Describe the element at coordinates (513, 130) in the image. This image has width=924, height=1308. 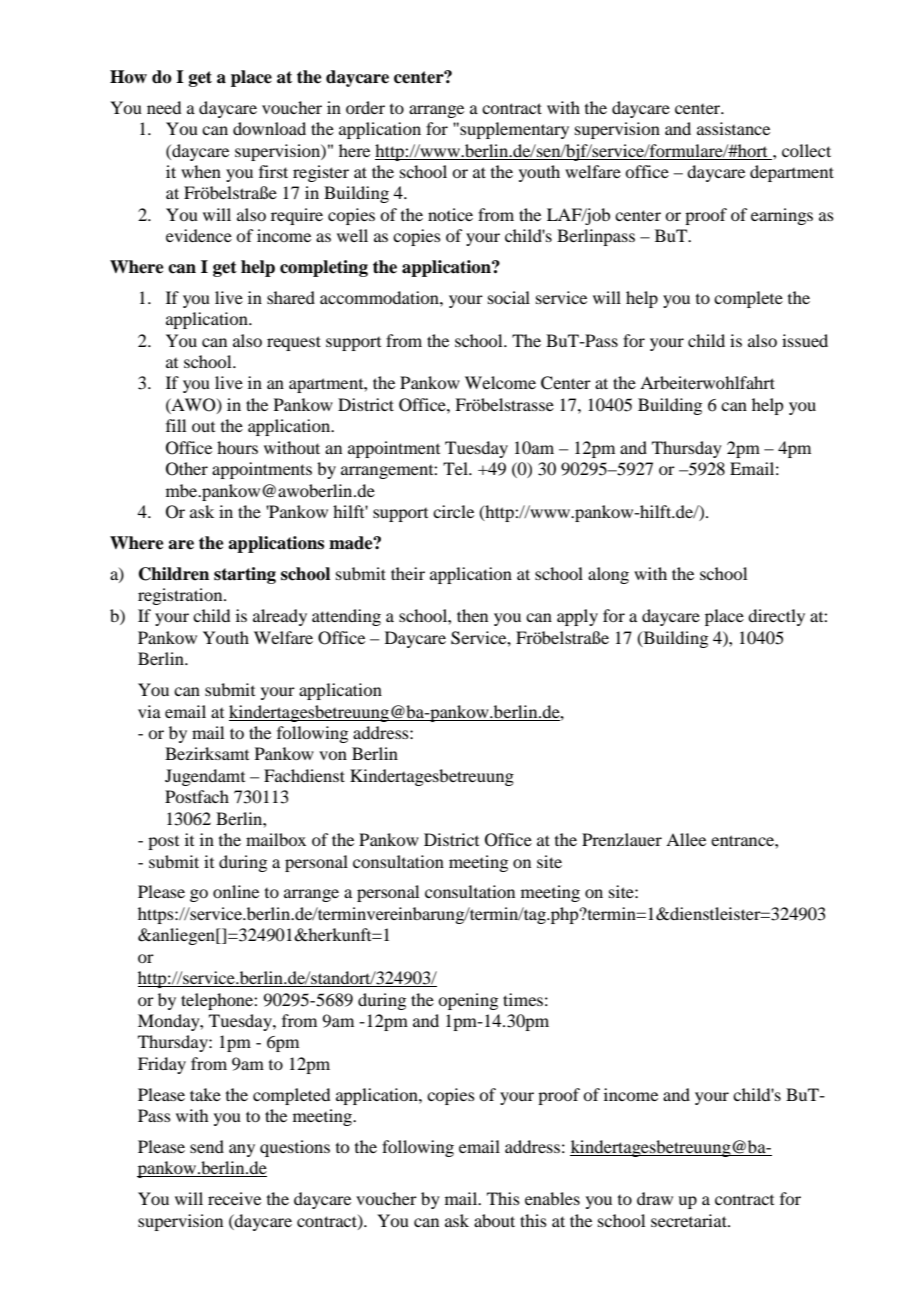
I see `supplementary` at that location.
